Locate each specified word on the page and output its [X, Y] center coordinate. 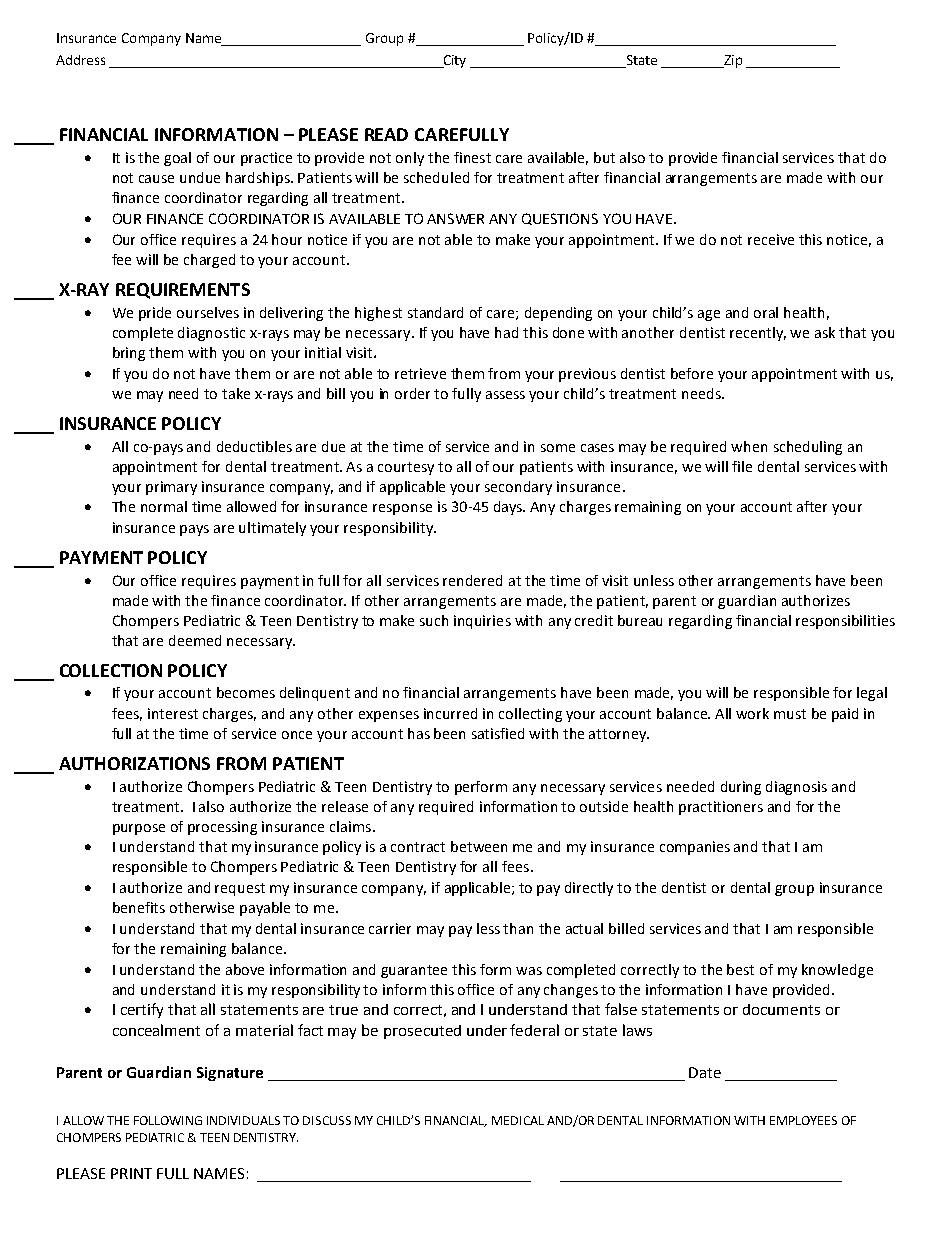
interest [173, 713]
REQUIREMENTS [183, 291]
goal [177, 159]
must [790, 714]
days [509, 508]
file [742, 466]
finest [472, 157]
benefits [139, 907]
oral [766, 312]
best [740, 969]
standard [435, 312]
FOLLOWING [168, 1120]
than [518, 928]
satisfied [498, 733]
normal [164, 506]
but [604, 157]
